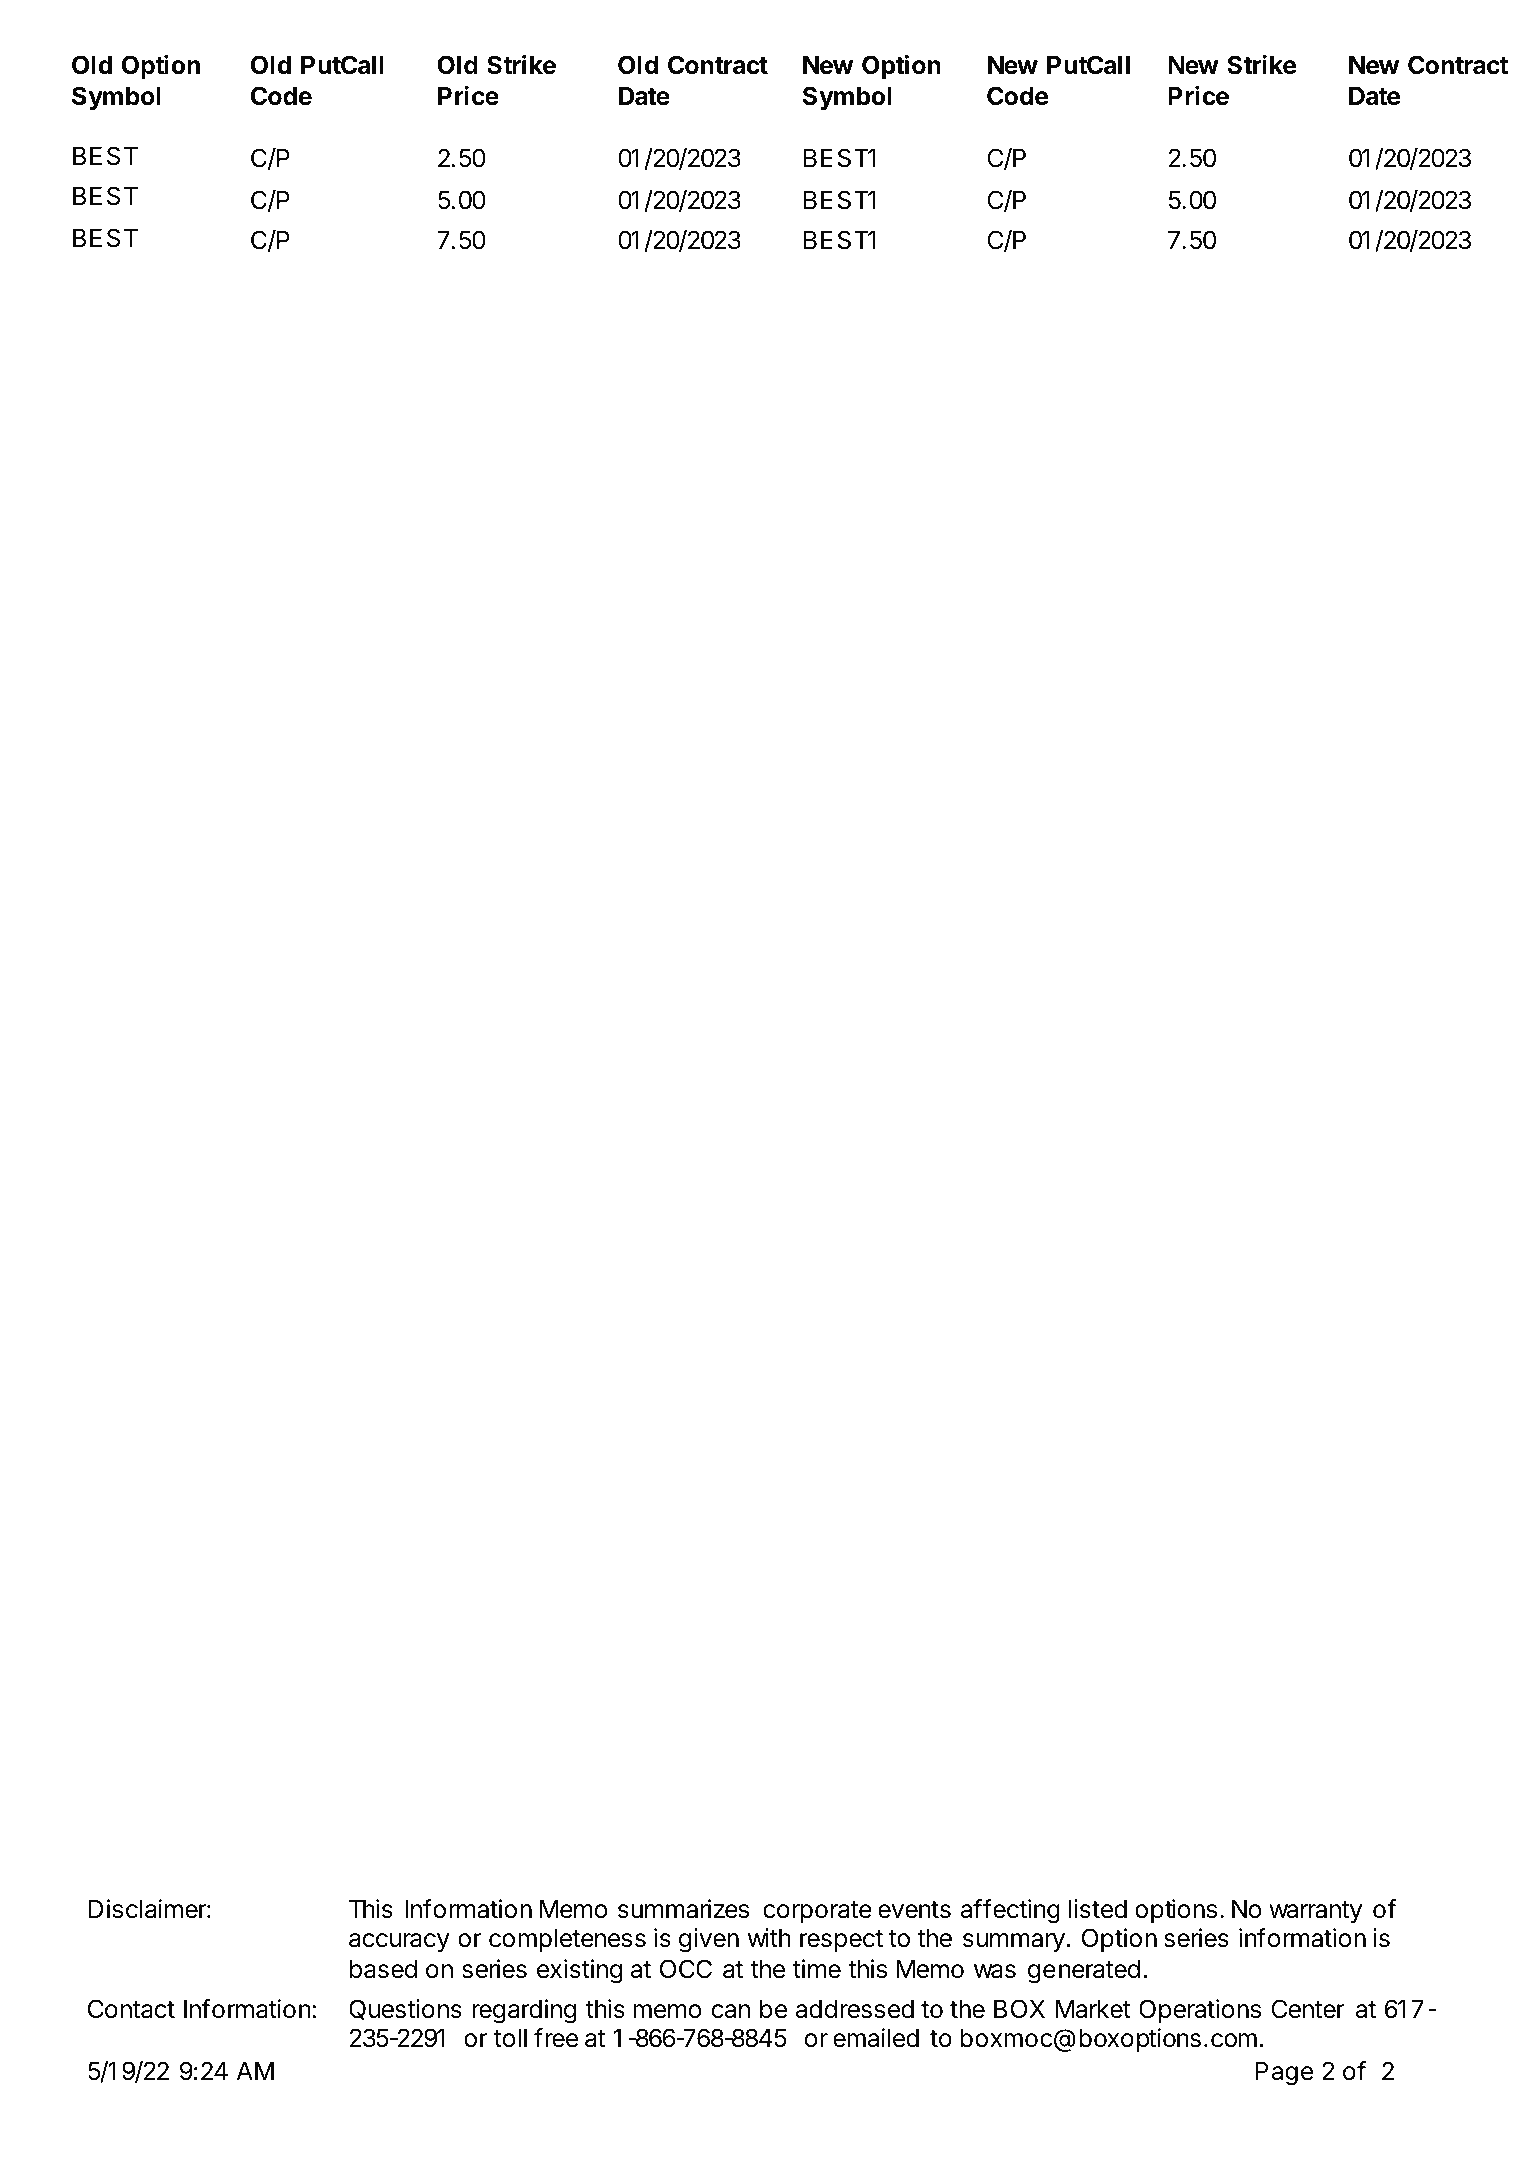  Describe the element at coordinates (731, 2011) in the image. I see `can` at that location.
